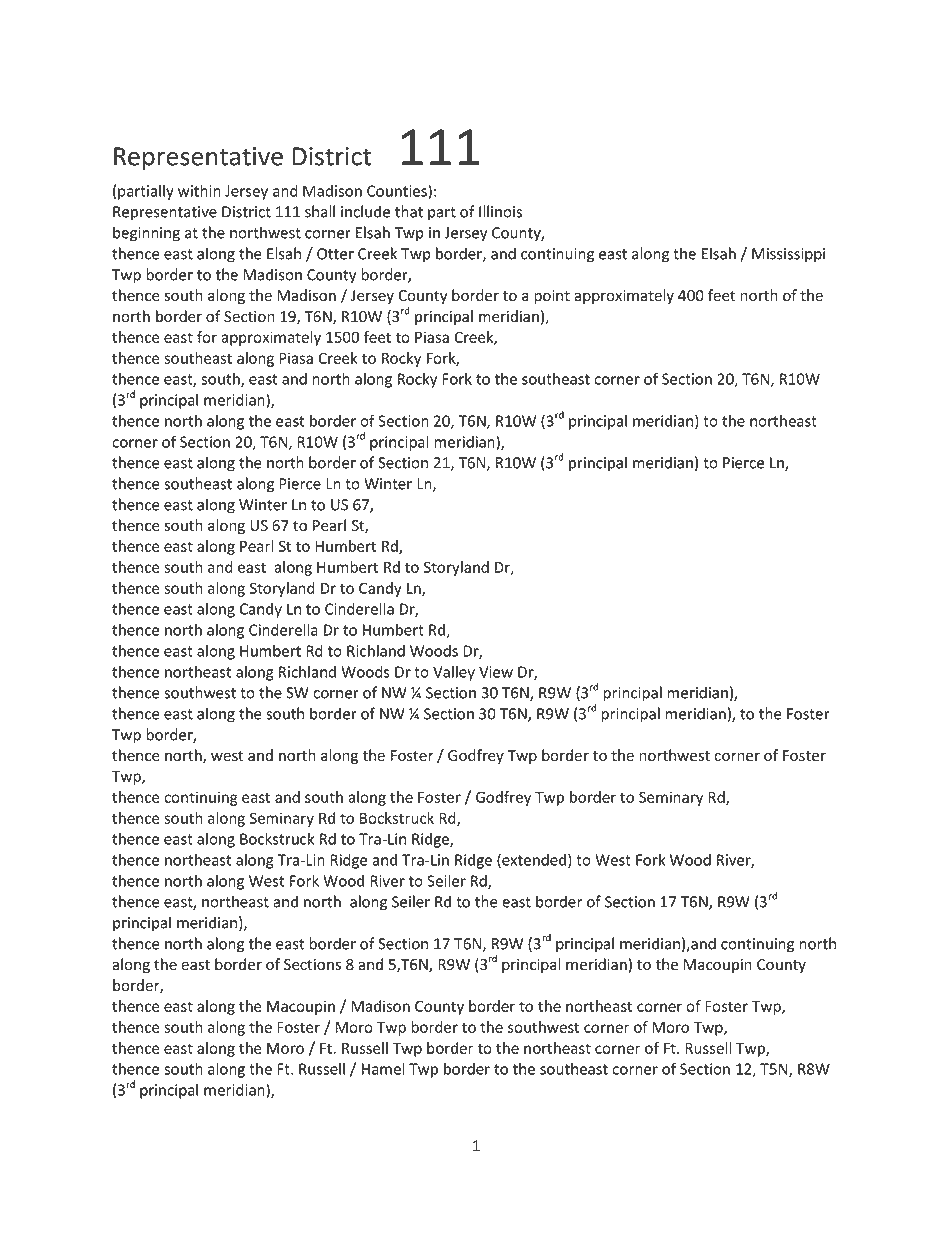  I want to click on Mississippi, so click(788, 255).
